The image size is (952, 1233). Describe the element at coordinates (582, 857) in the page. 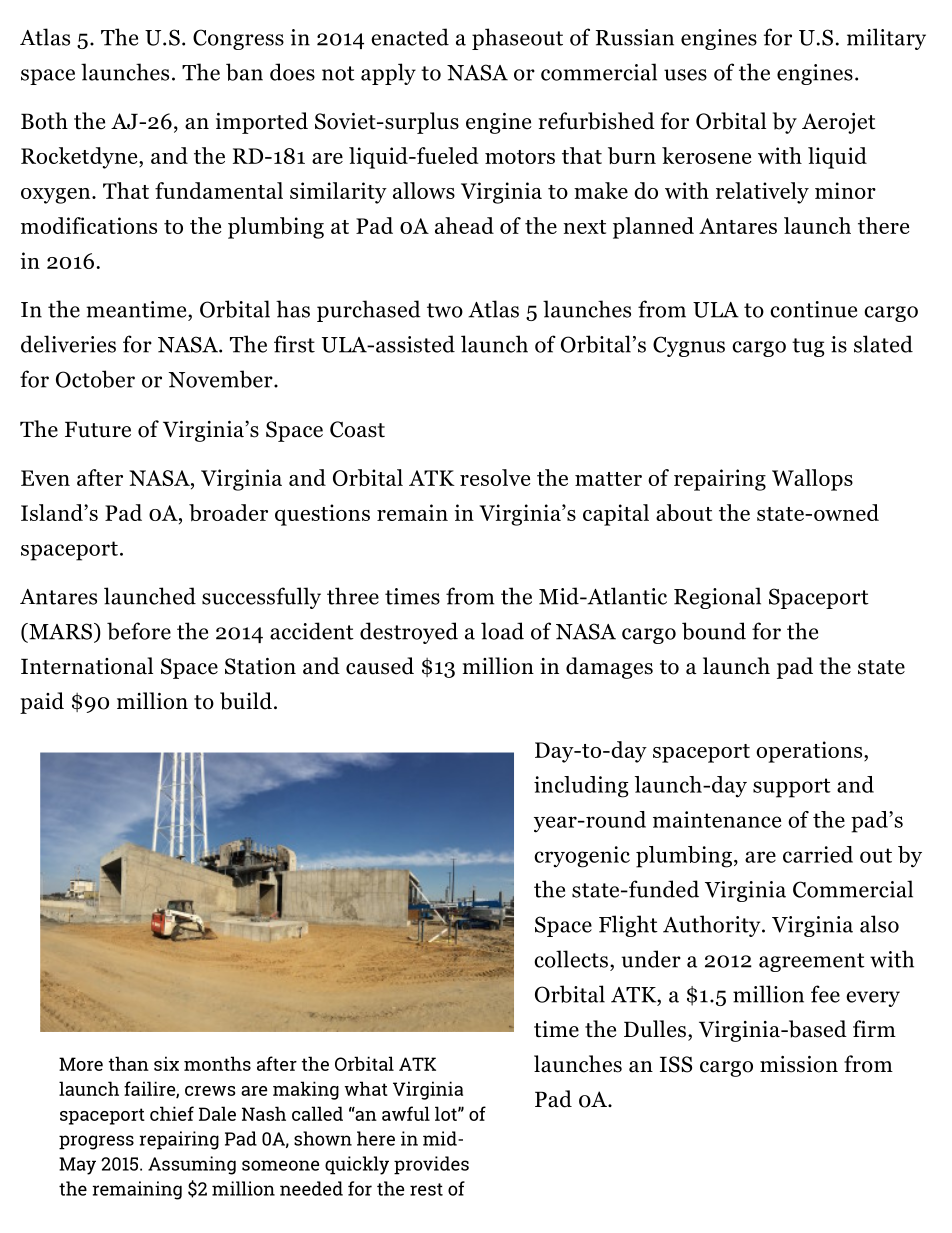

I see `cryogenic` at that location.
